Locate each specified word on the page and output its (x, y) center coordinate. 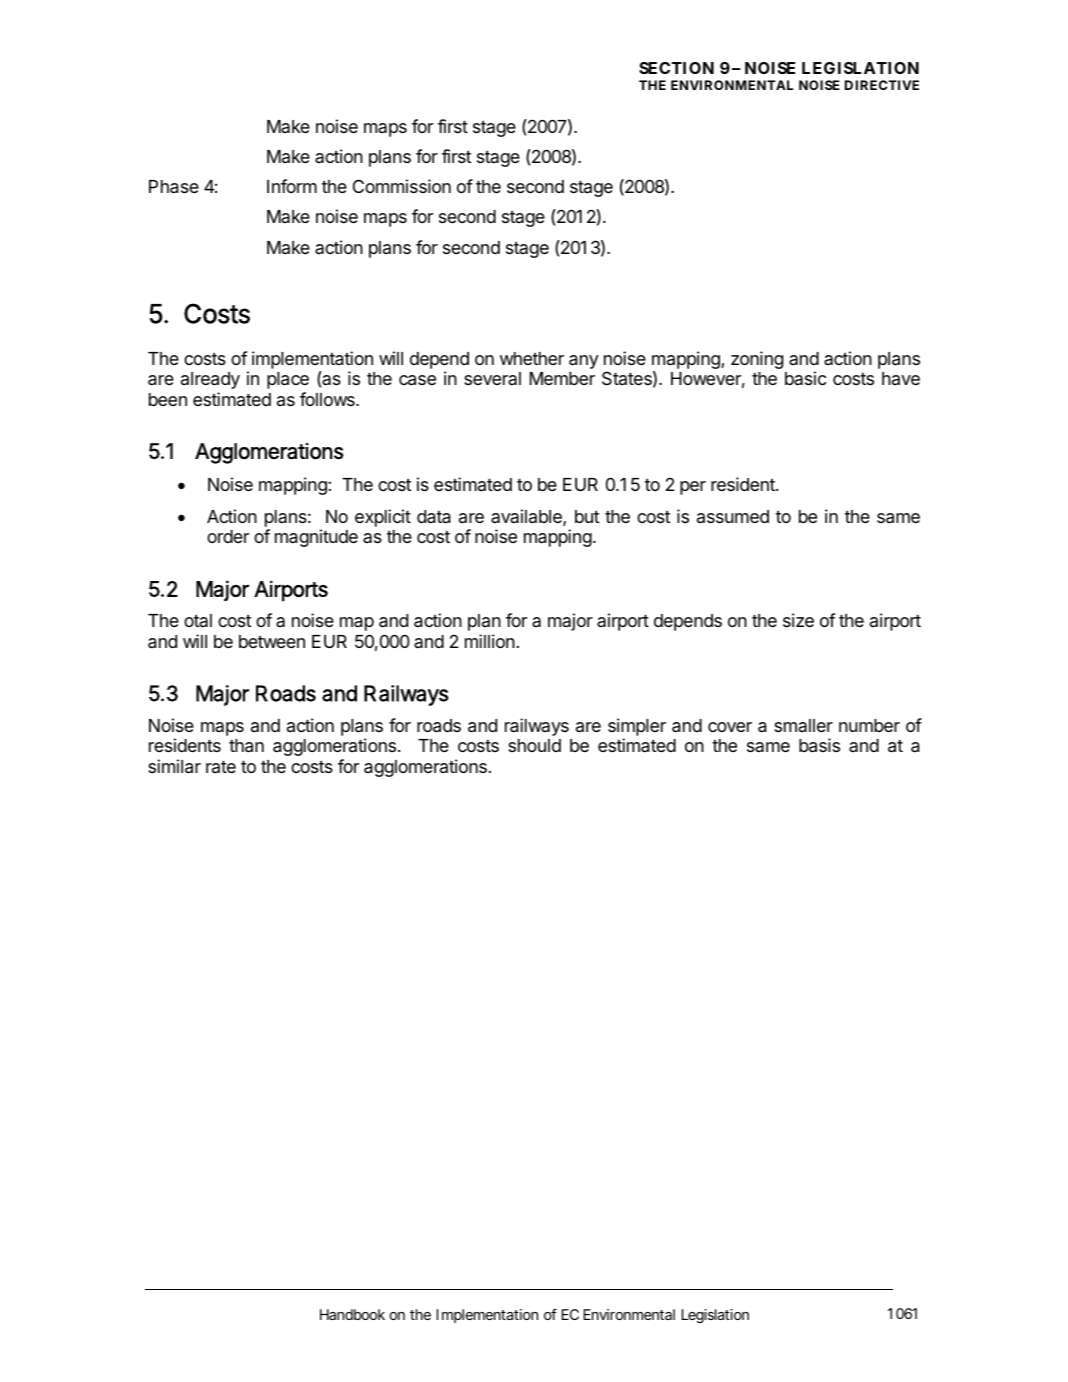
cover (730, 727)
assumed (733, 516)
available (526, 516)
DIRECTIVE (882, 85)
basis (819, 745)
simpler (637, 728)
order (228, 536)
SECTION (676, 68)
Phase (174, 187)
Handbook (352, 1314)
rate (221, 767)
